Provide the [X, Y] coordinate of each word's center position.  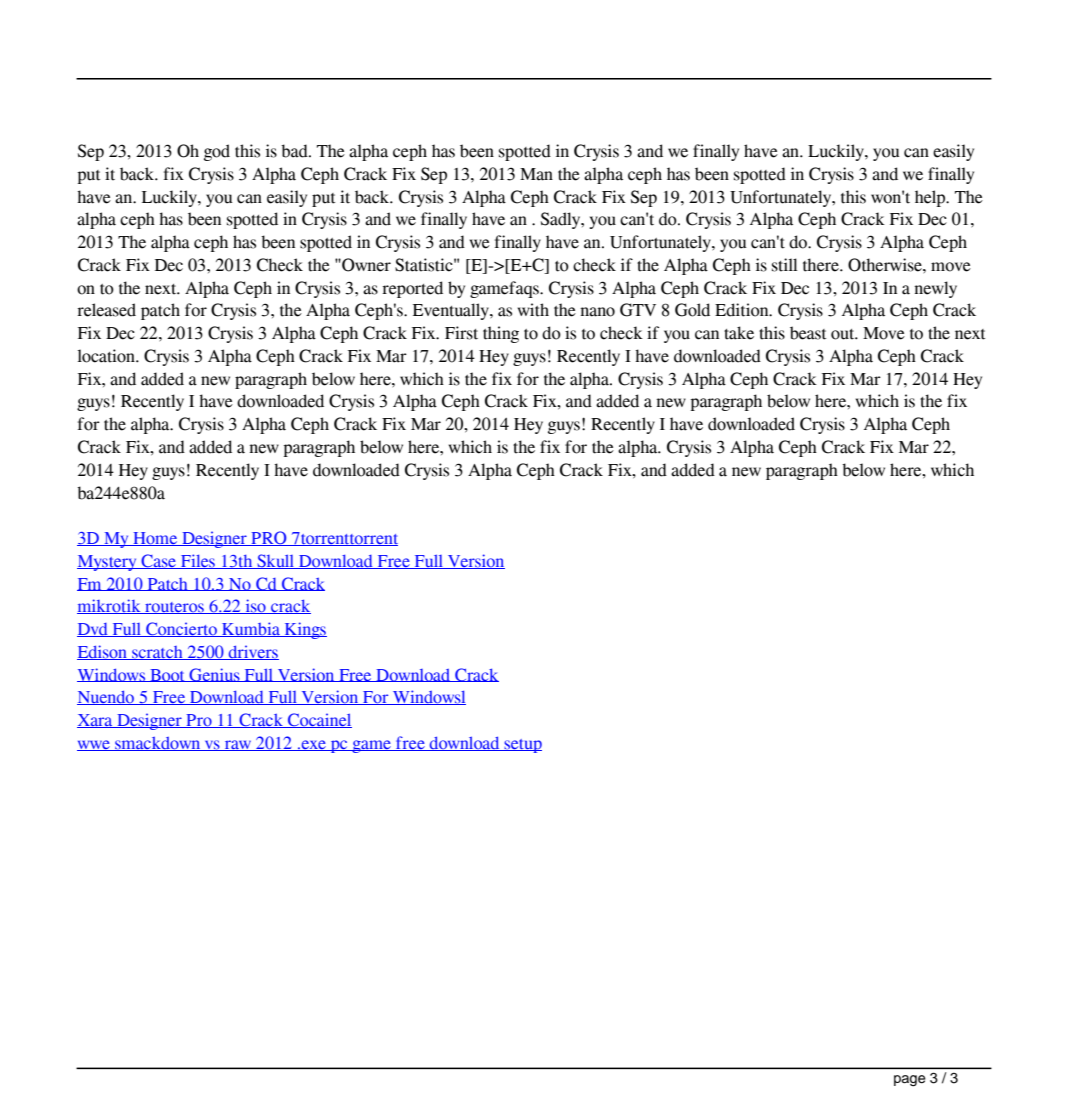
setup [522, 746]
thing [501, 334]
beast [808, 333]
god [217, 152]
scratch [157, 653]
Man [536, 174]
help [931, 198]
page [910, 1081]
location [107, 356]
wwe [94, 745]
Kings [304, 630]
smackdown [158, 744]
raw [238, 745]
